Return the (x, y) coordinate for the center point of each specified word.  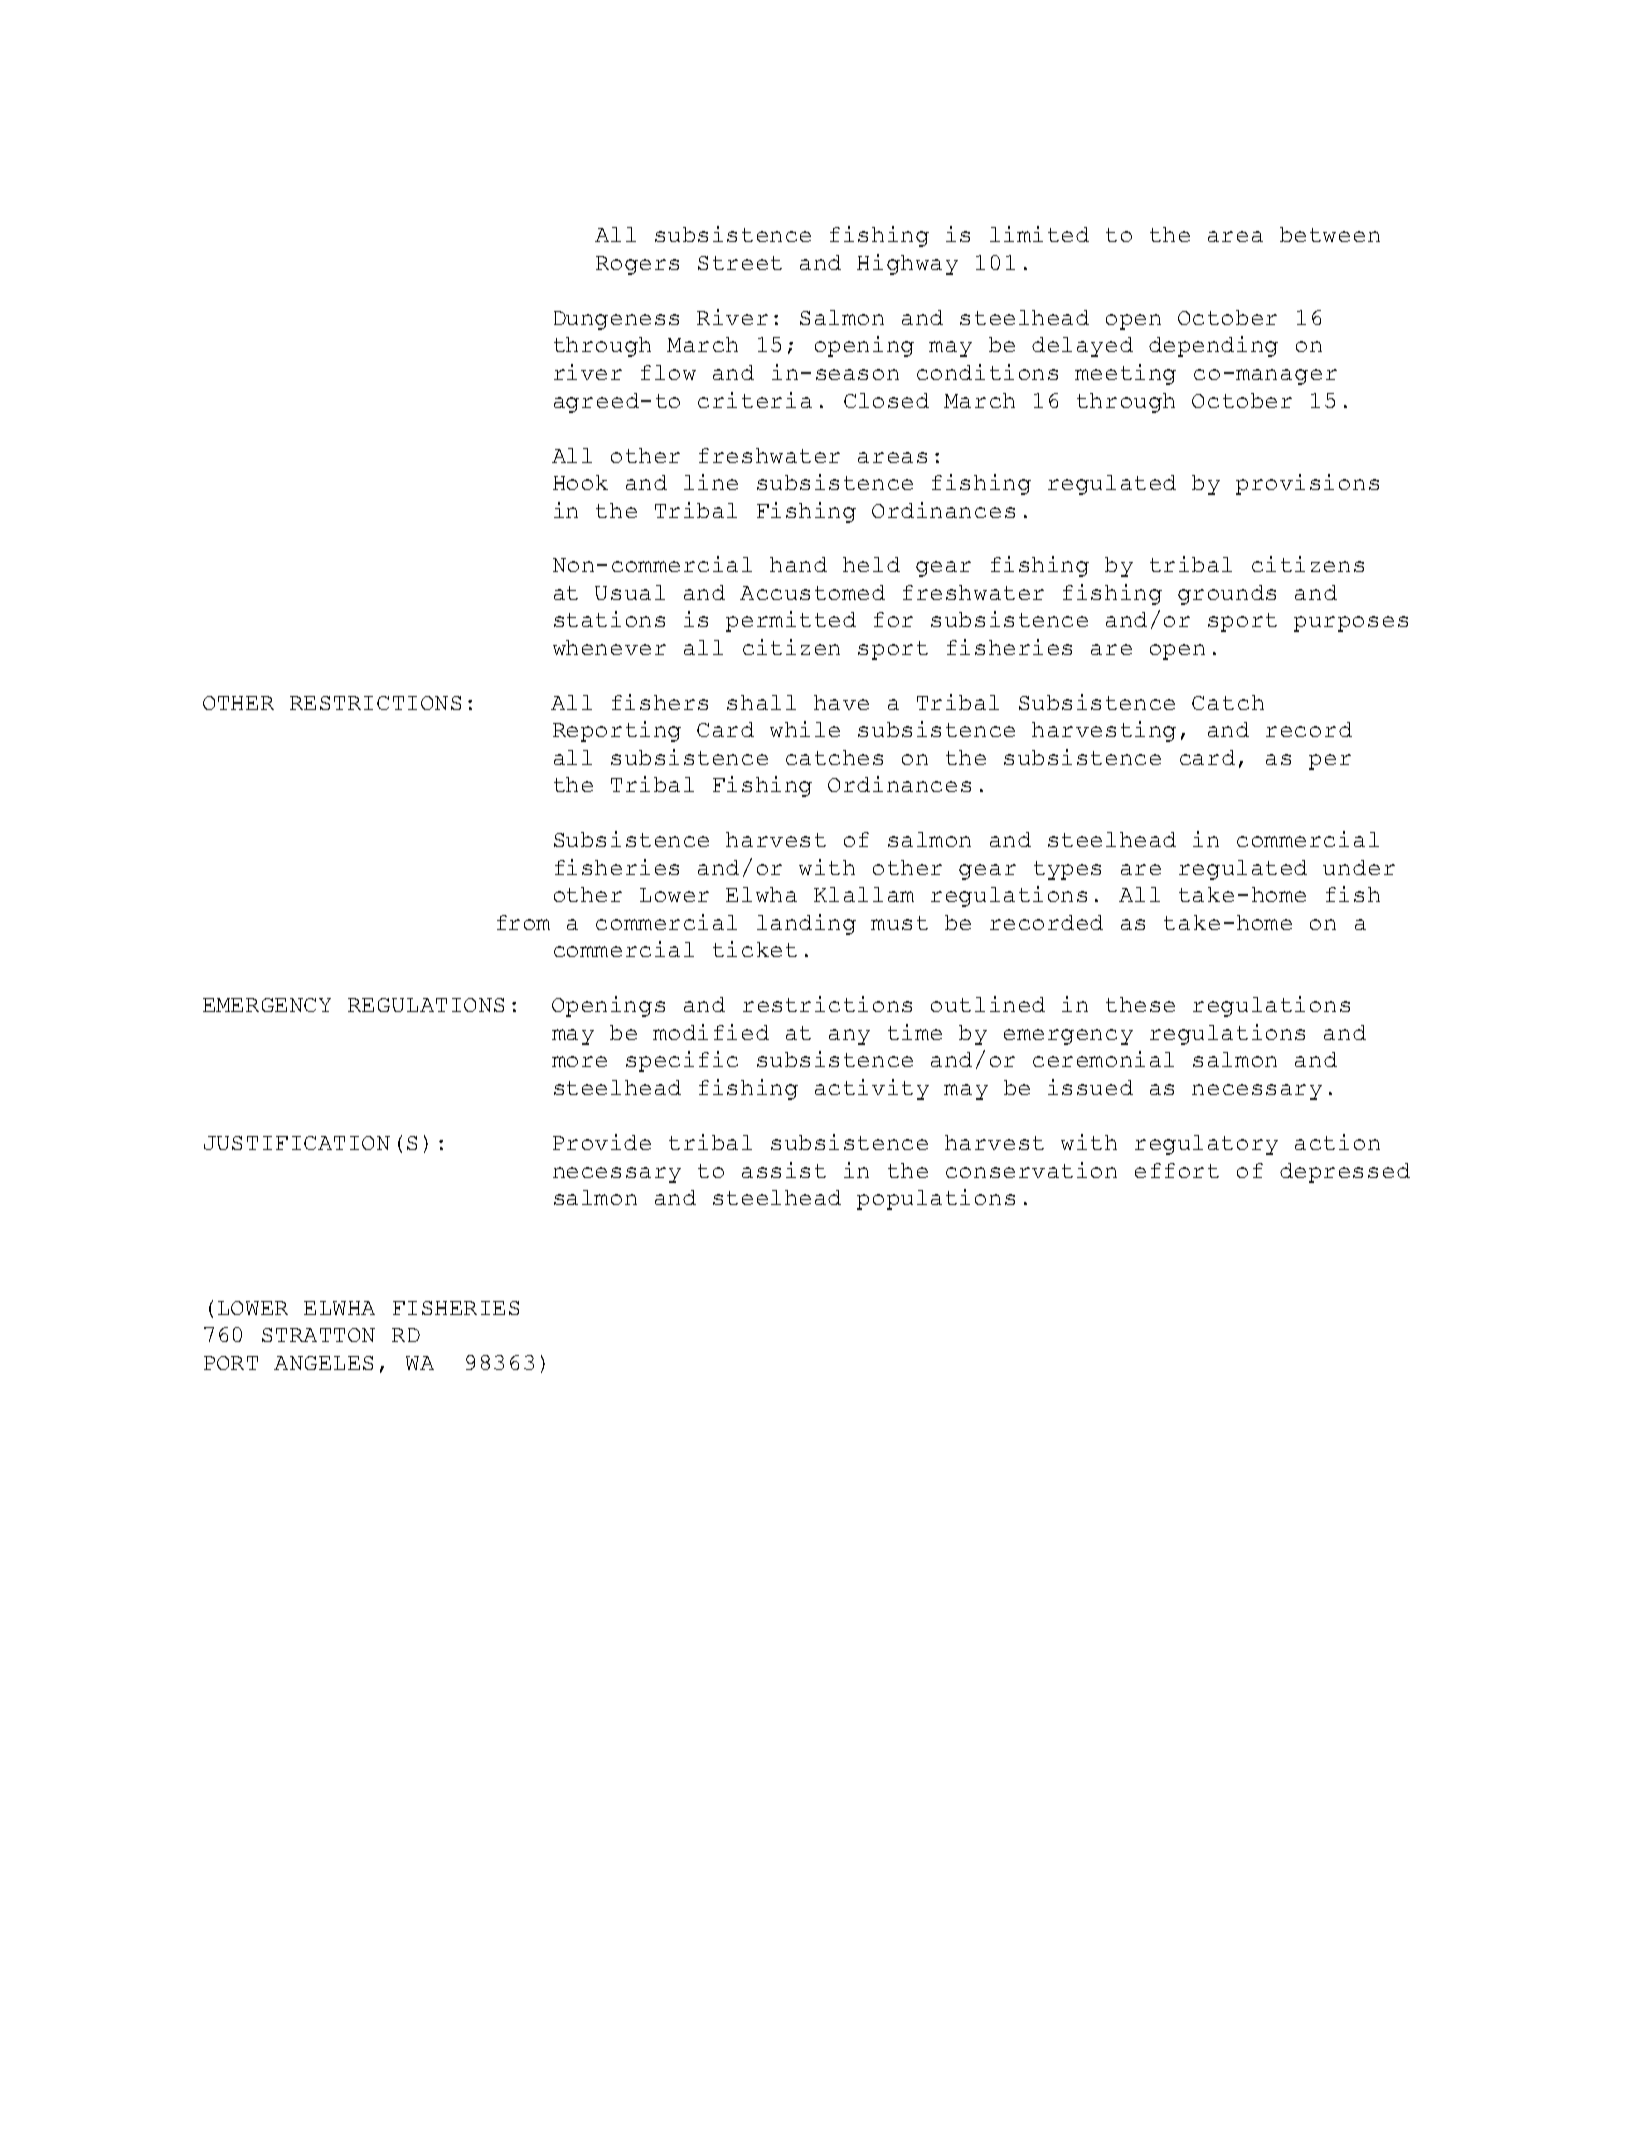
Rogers (637, 265)
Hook (580, 482)
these (1140, 1004)
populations (936, 1199)
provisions (1307, 484)
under (1359, 867)
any (849, 1037)
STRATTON (318, 1335)
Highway (907, 264)
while (805, 729)
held (871, 564)
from (523, 922)
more (579, 1061)
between (1330, 234)
